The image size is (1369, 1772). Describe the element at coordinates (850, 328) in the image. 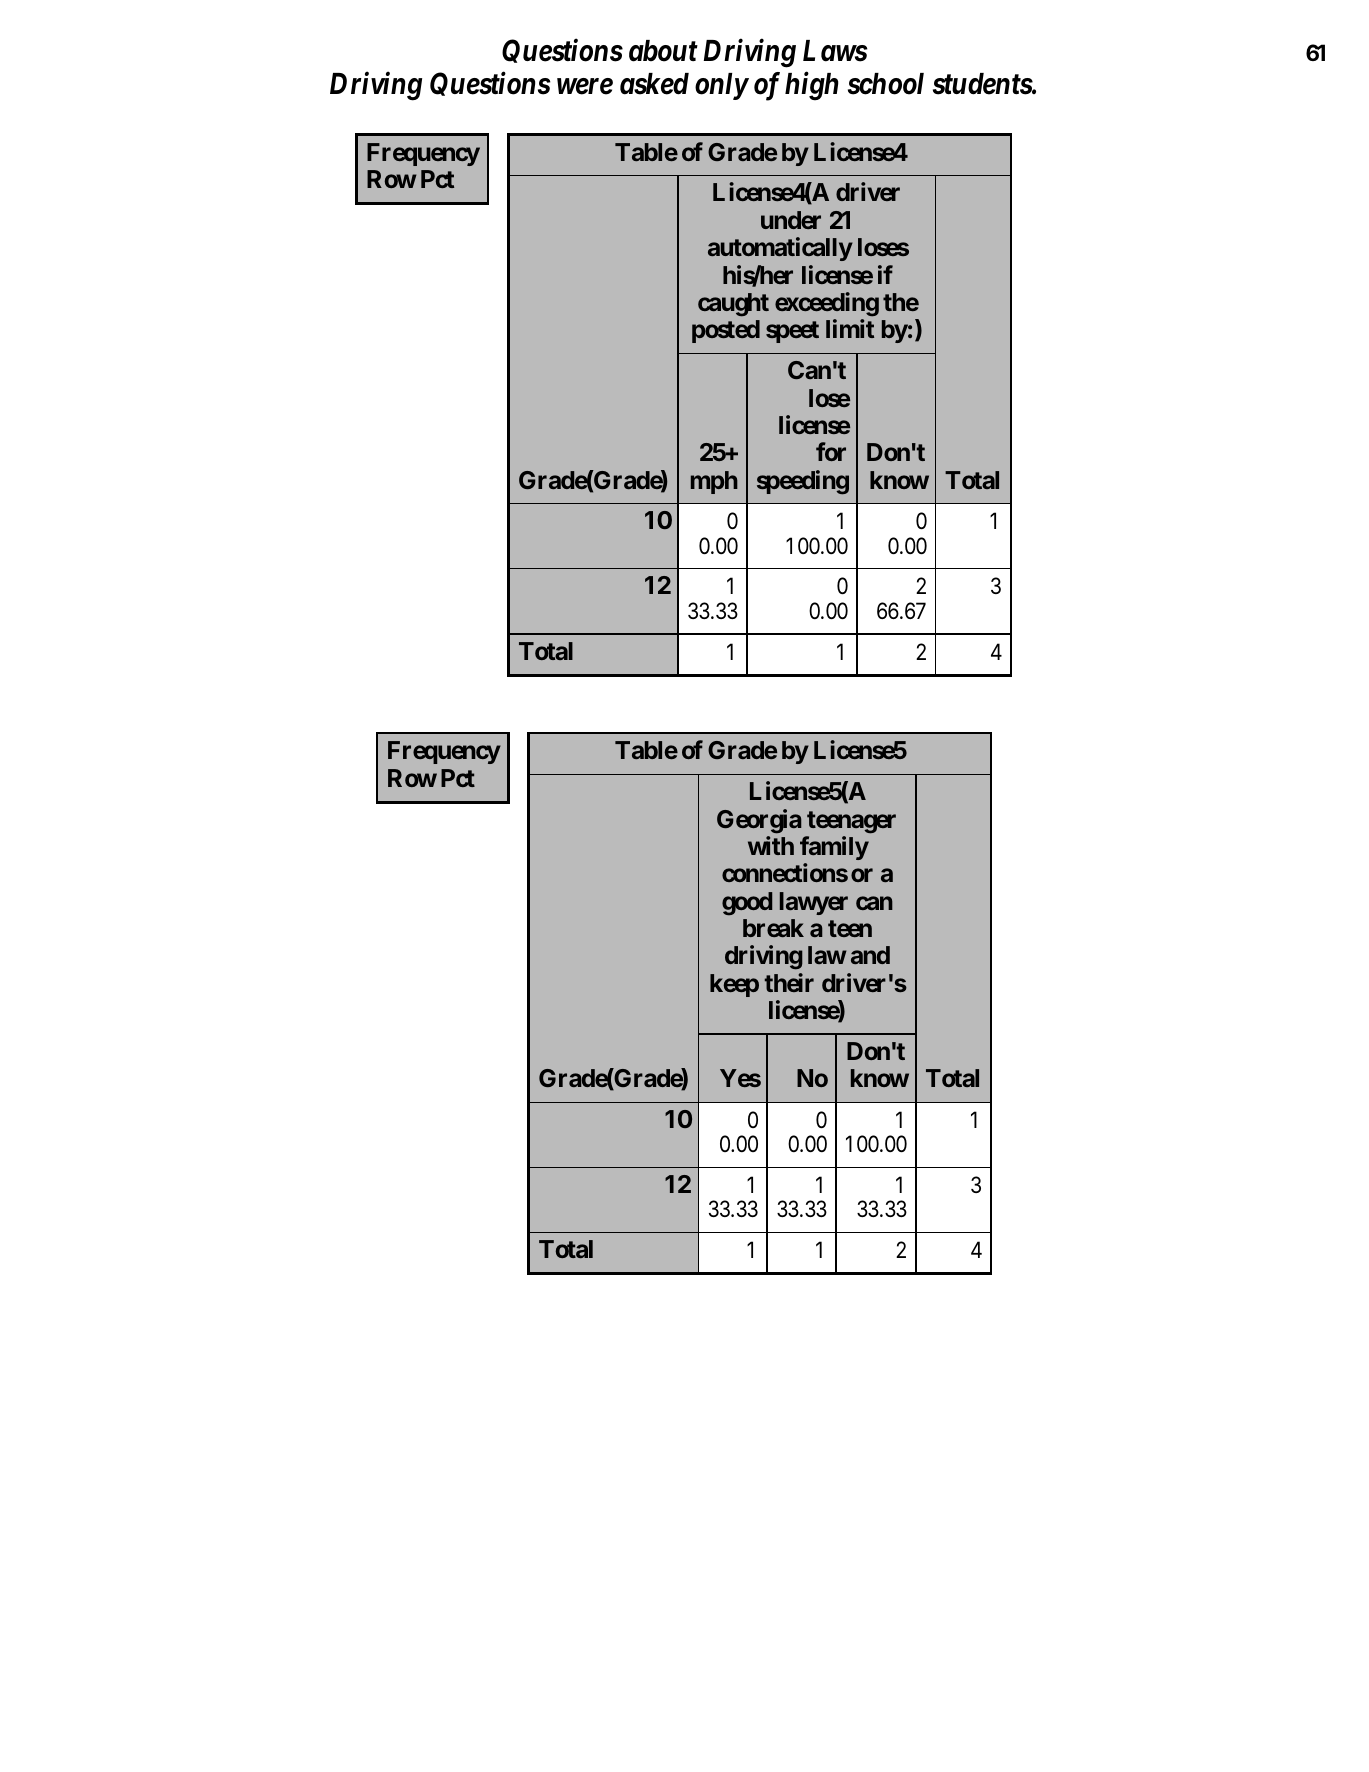

I see `limit` at that location.
